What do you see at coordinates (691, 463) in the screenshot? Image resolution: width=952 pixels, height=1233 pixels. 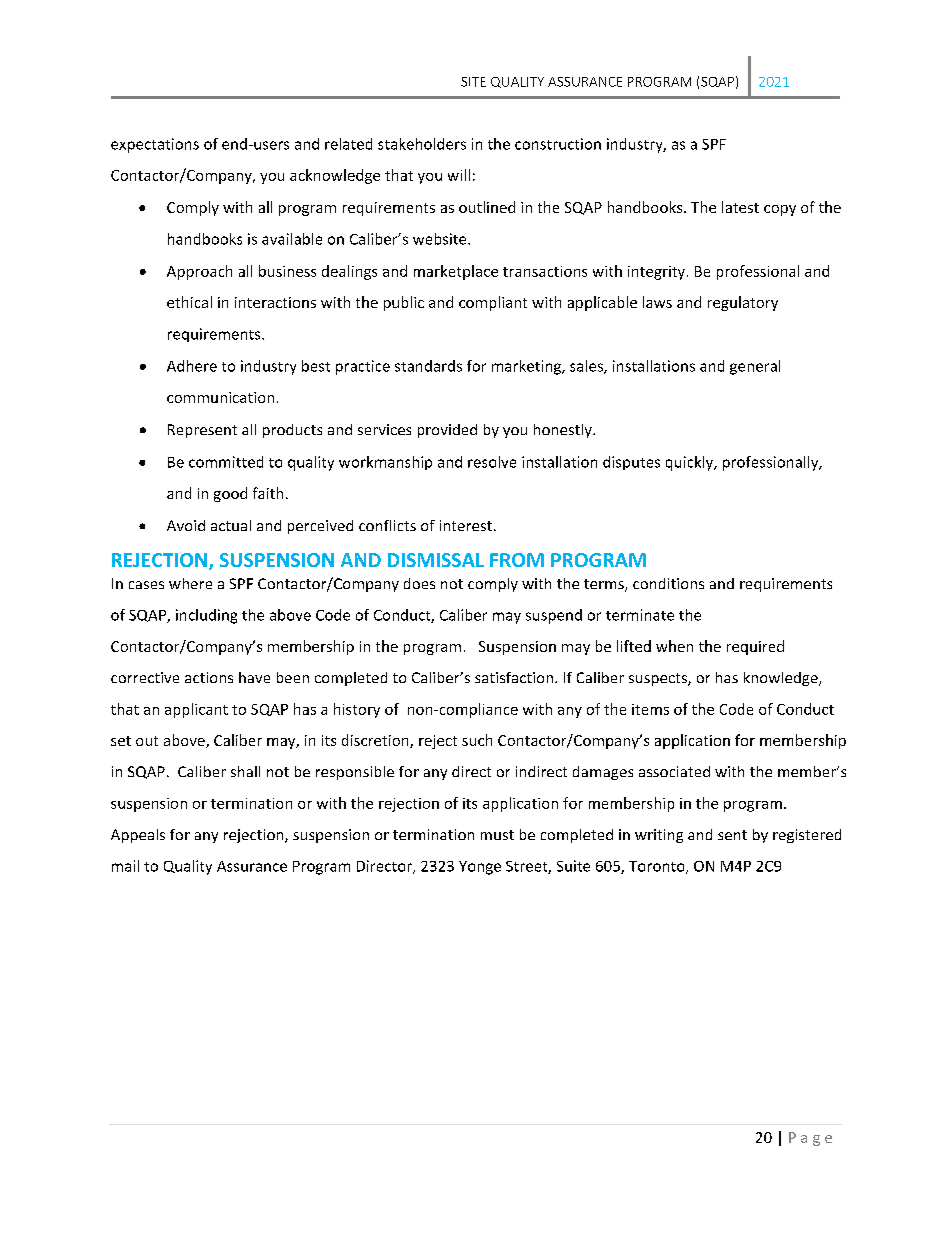 I see `quickly` at bounding box center [691, 463].
